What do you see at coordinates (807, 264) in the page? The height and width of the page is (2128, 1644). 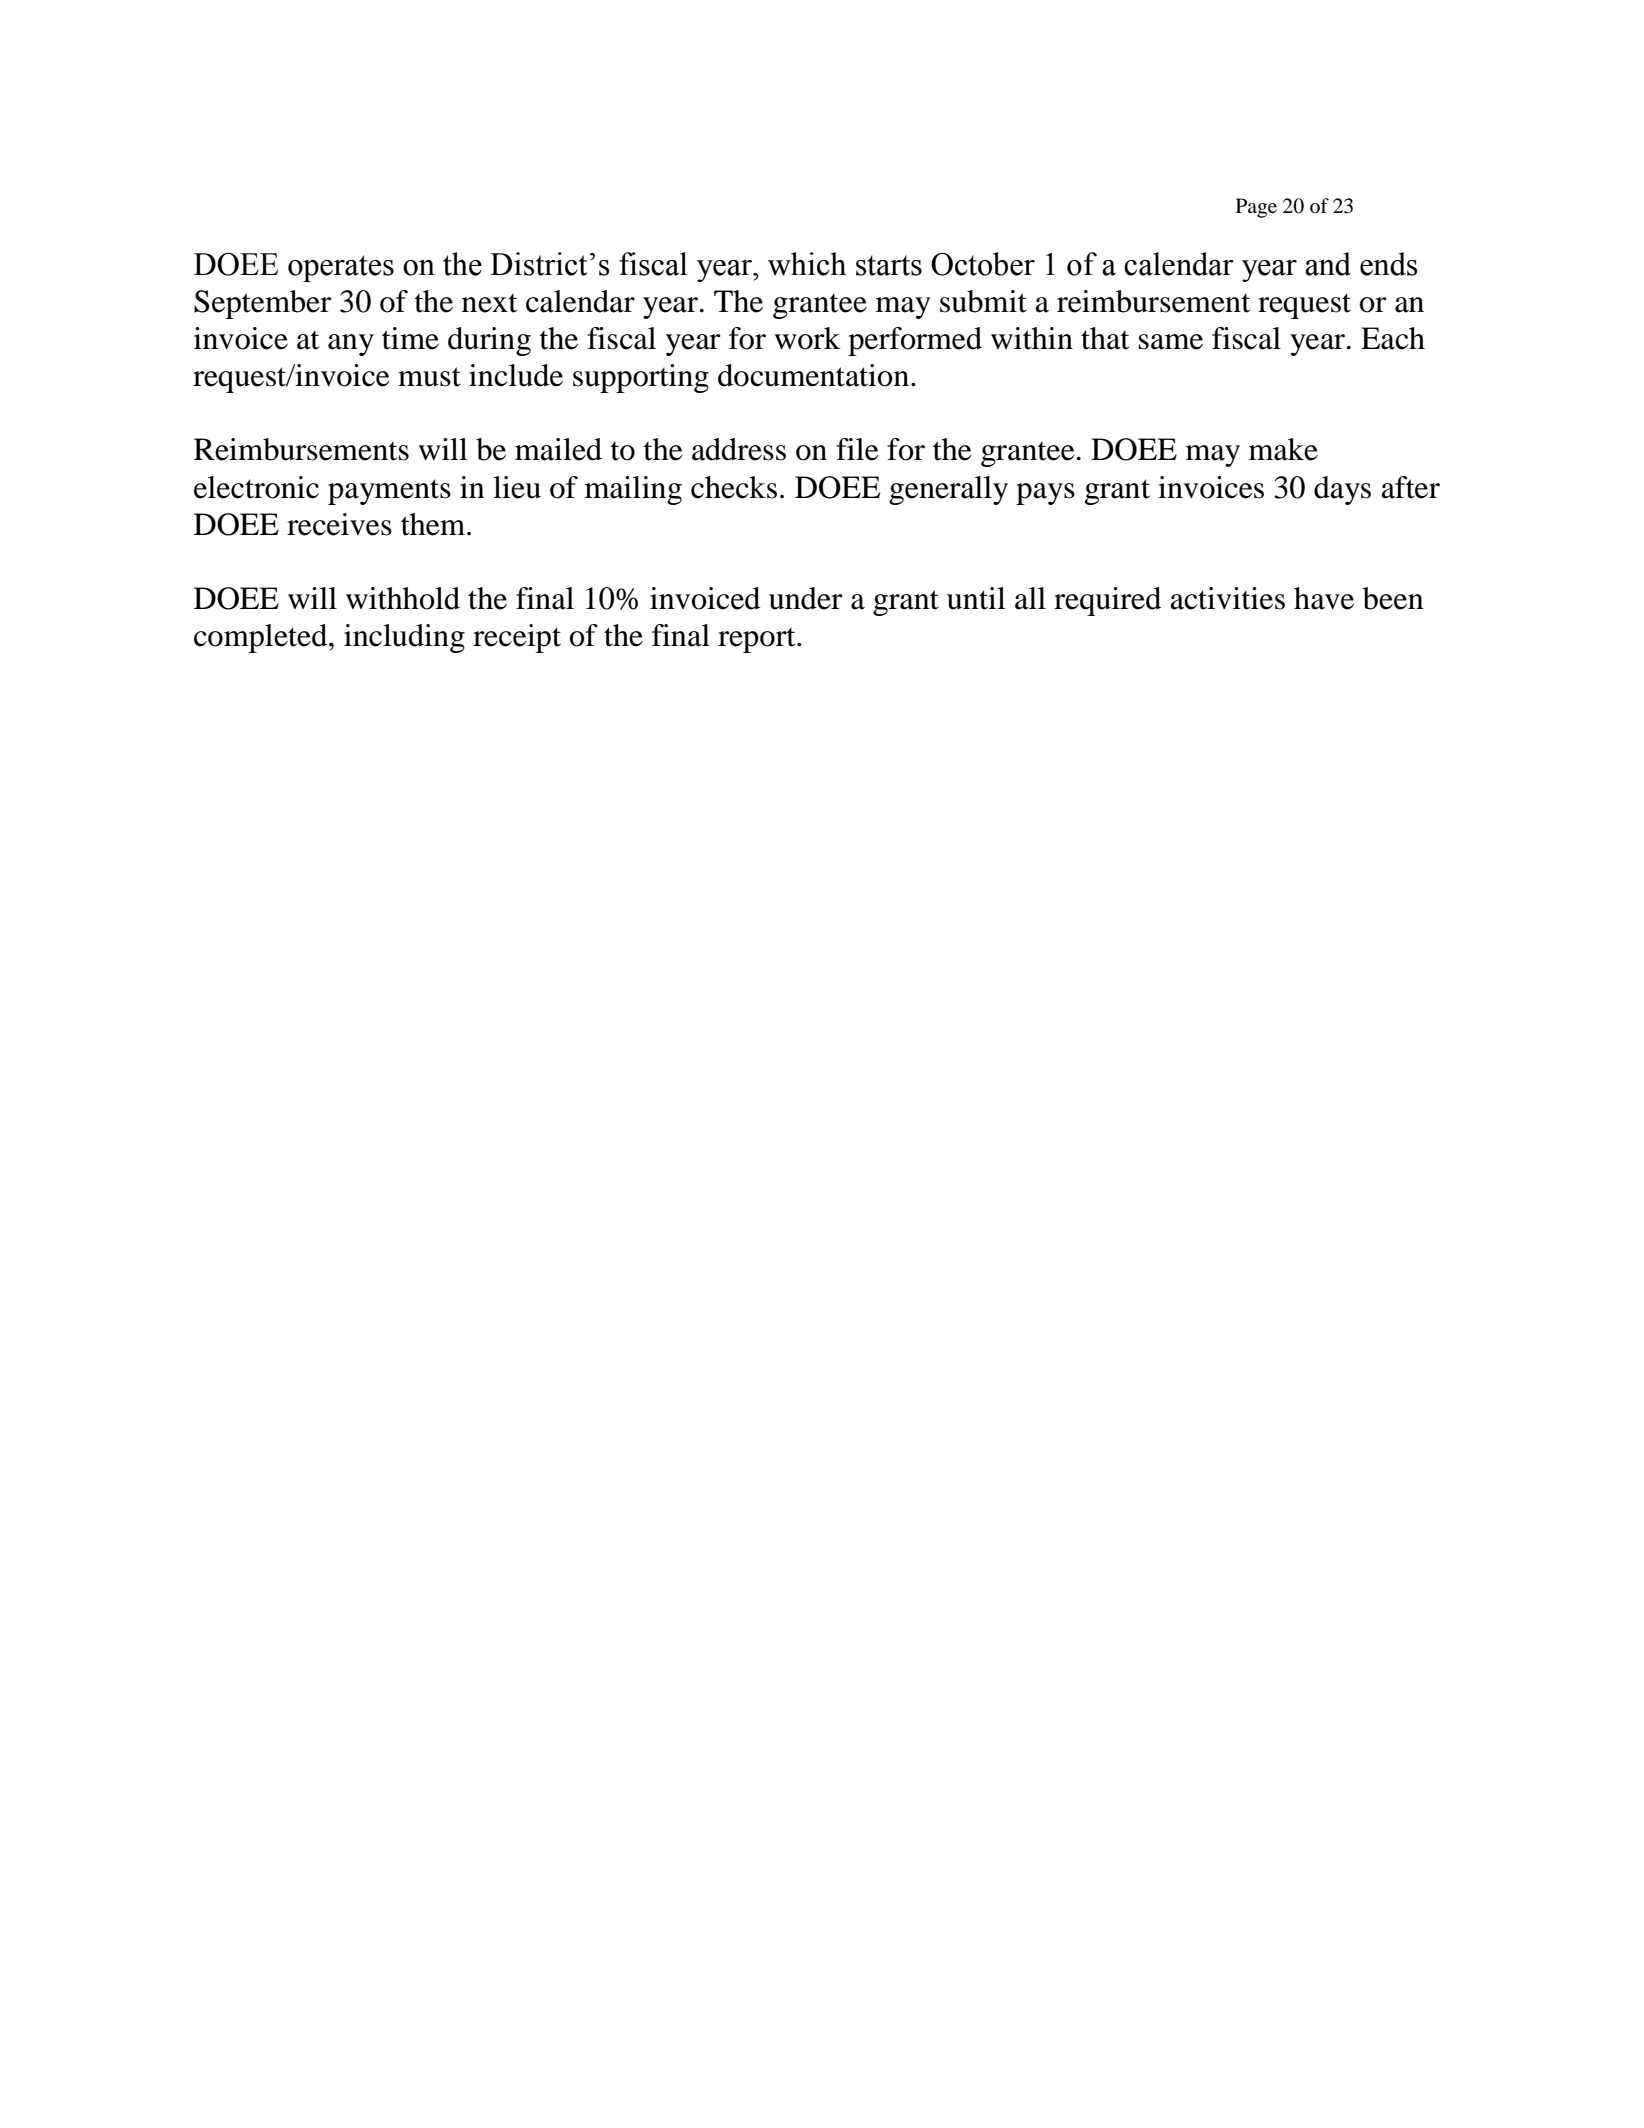 I see `which` at bounding box center [807, 264].
